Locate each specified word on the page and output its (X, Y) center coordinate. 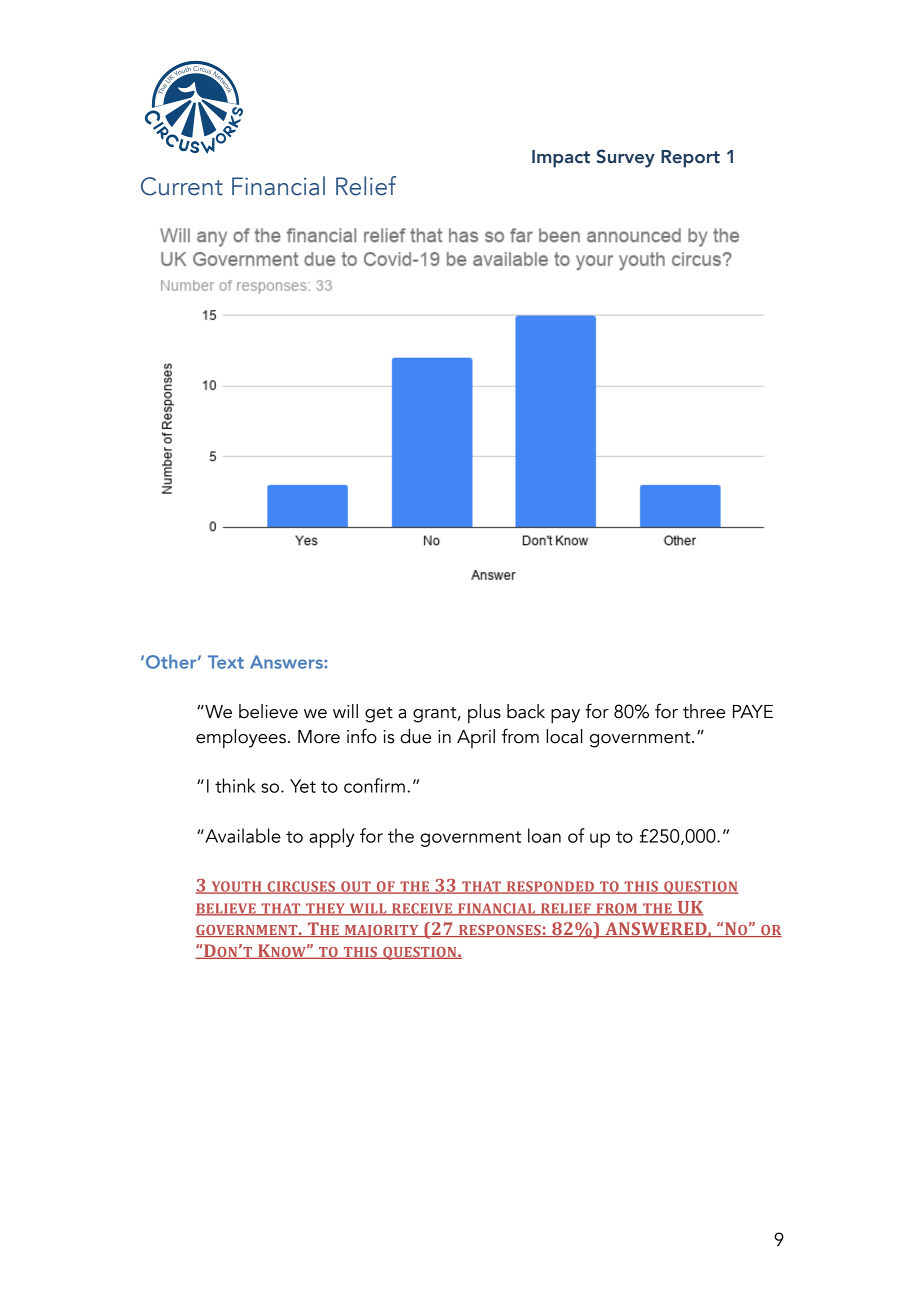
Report (690, 159)
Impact (561, 159)
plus (484, 714)
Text (226, 662)
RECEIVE (422, 909)
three (704, 711)
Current (182, 186)
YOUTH (236, 887)
